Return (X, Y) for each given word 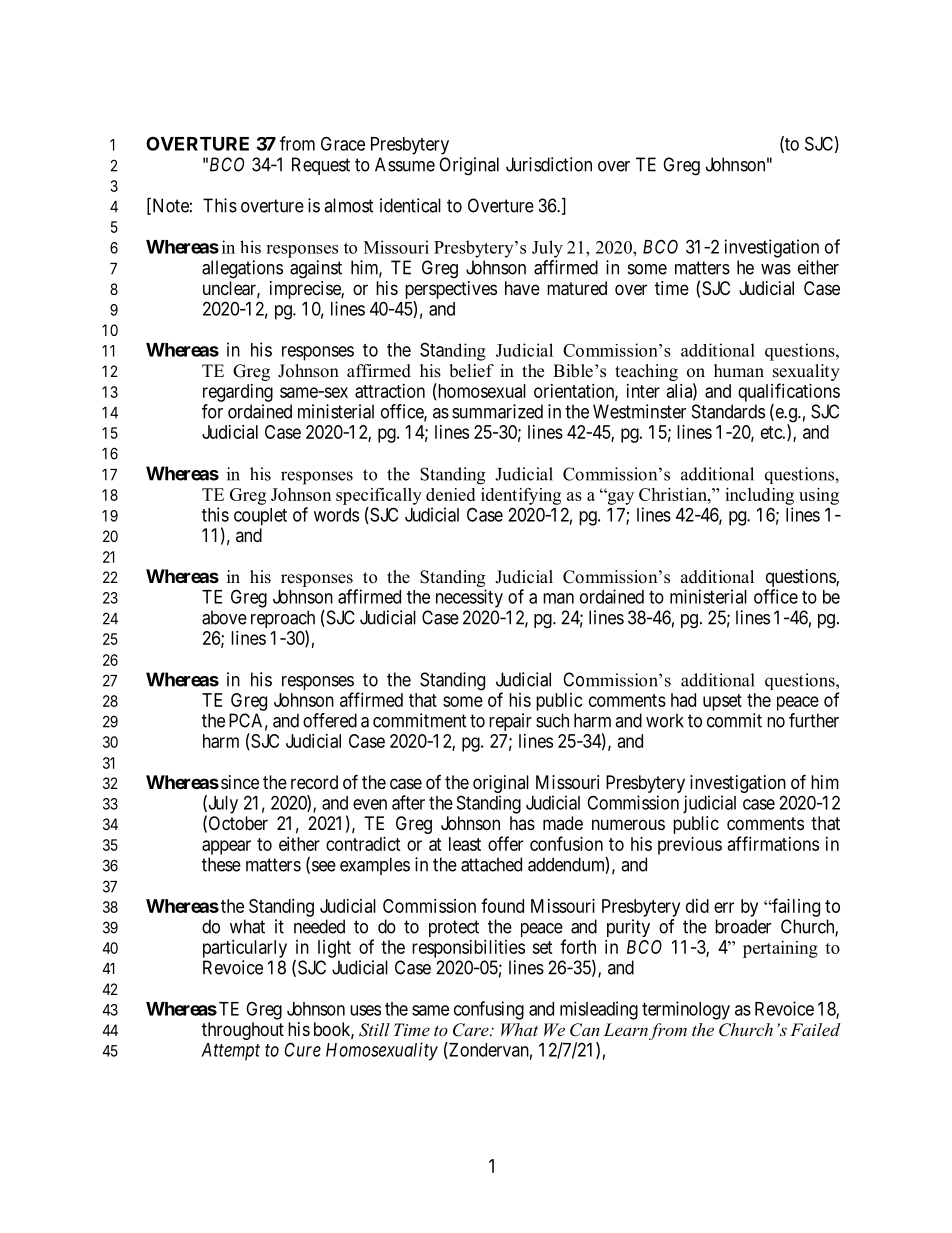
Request (321, 166)
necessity (469, 598)
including (759, 496)
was (776, 269)
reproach (283, 620)
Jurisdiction (549, 164)
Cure (303, 1049)
